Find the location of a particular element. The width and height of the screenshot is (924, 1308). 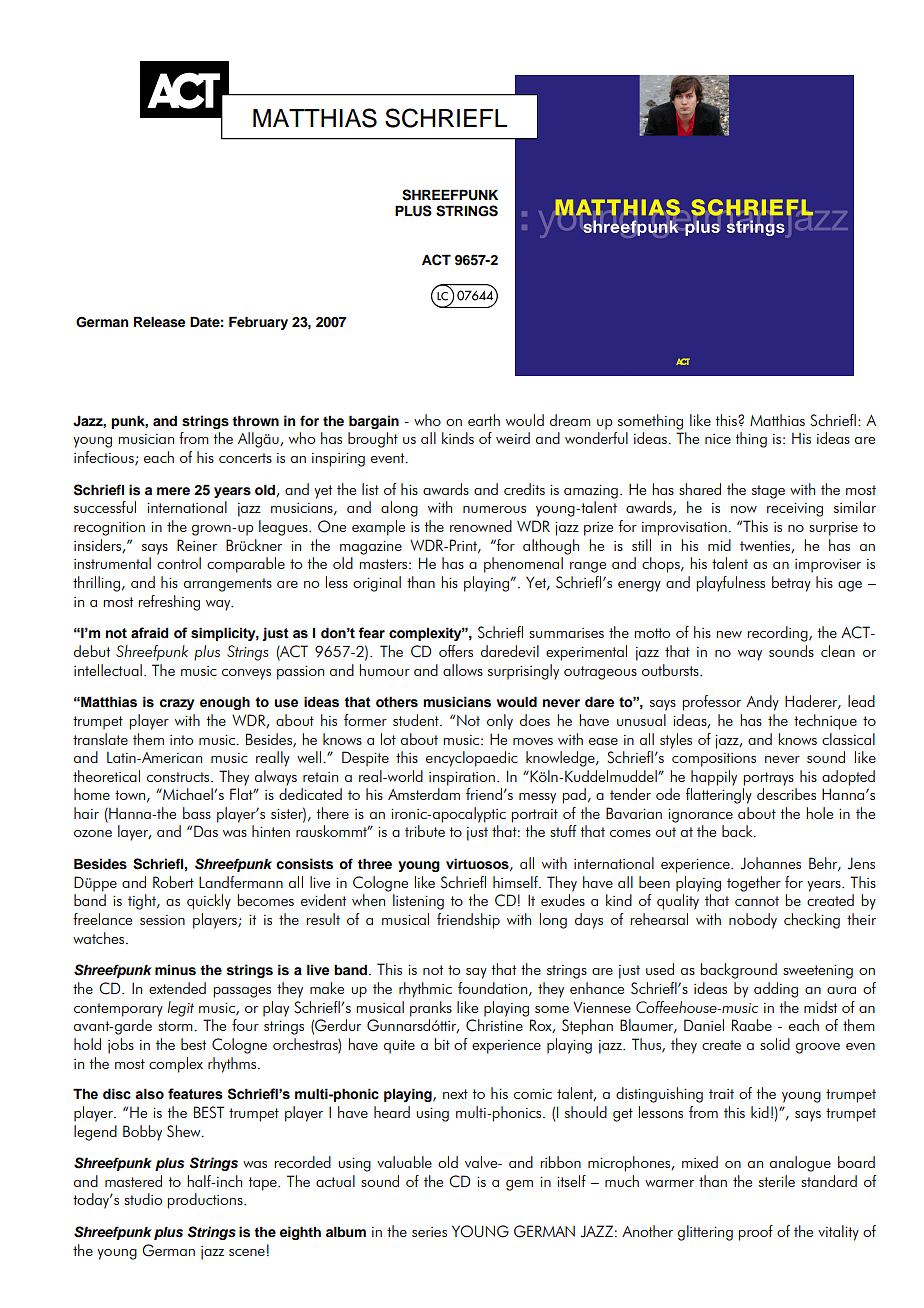

nice is located at coordinates (718, 439).
